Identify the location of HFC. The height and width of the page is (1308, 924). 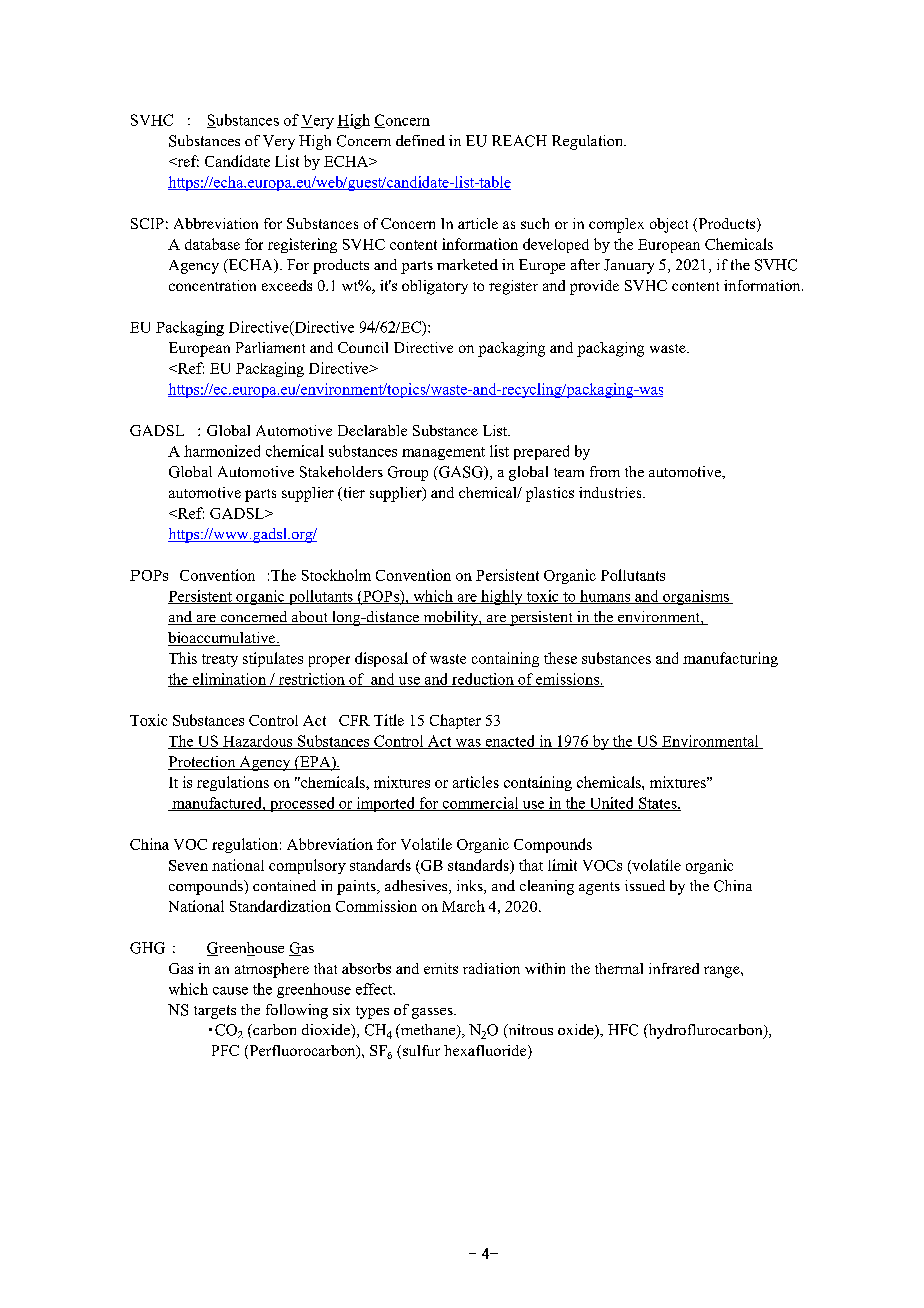
(623, 1030).
